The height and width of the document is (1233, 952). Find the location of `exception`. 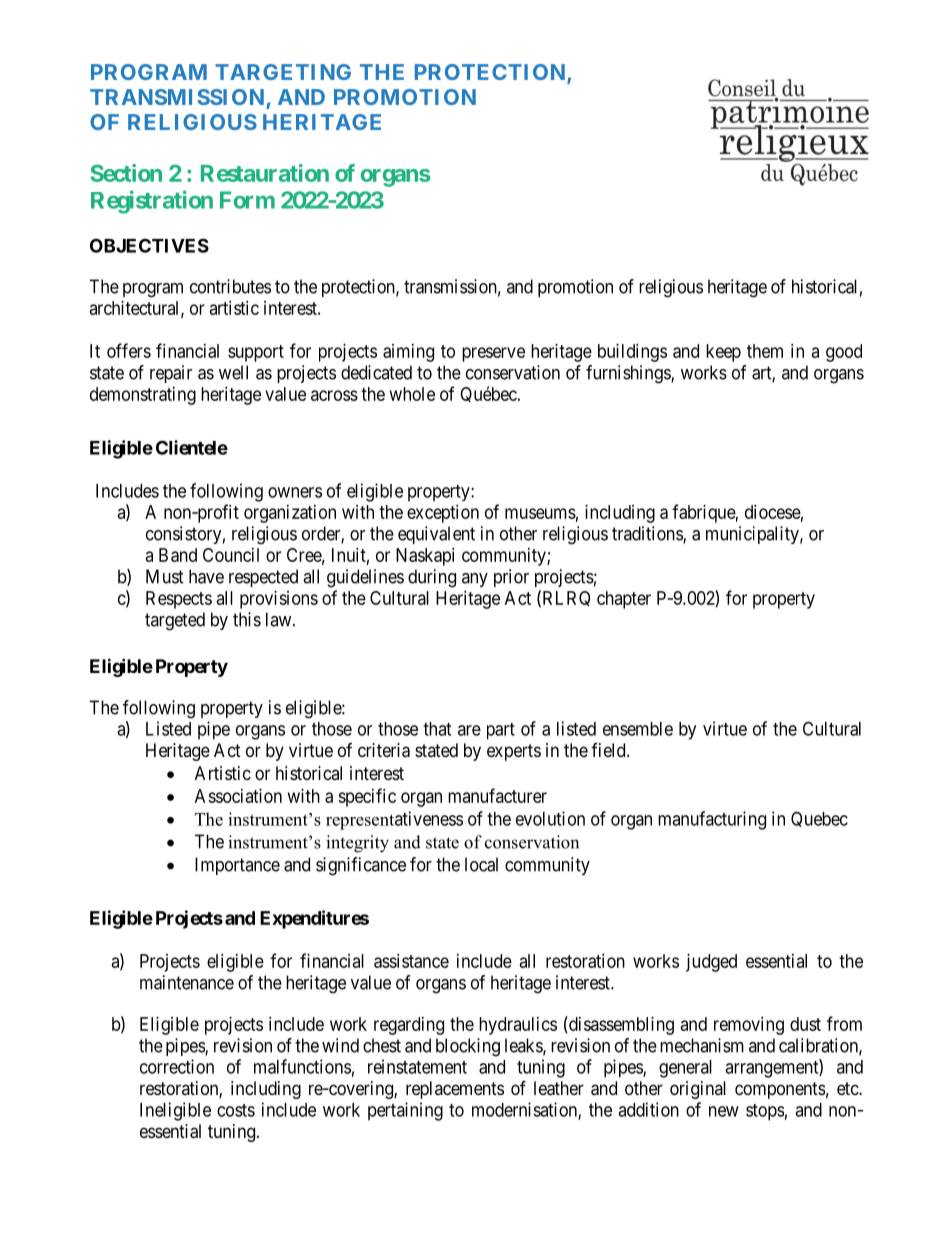

exception is located at coordinates (443, 514).
